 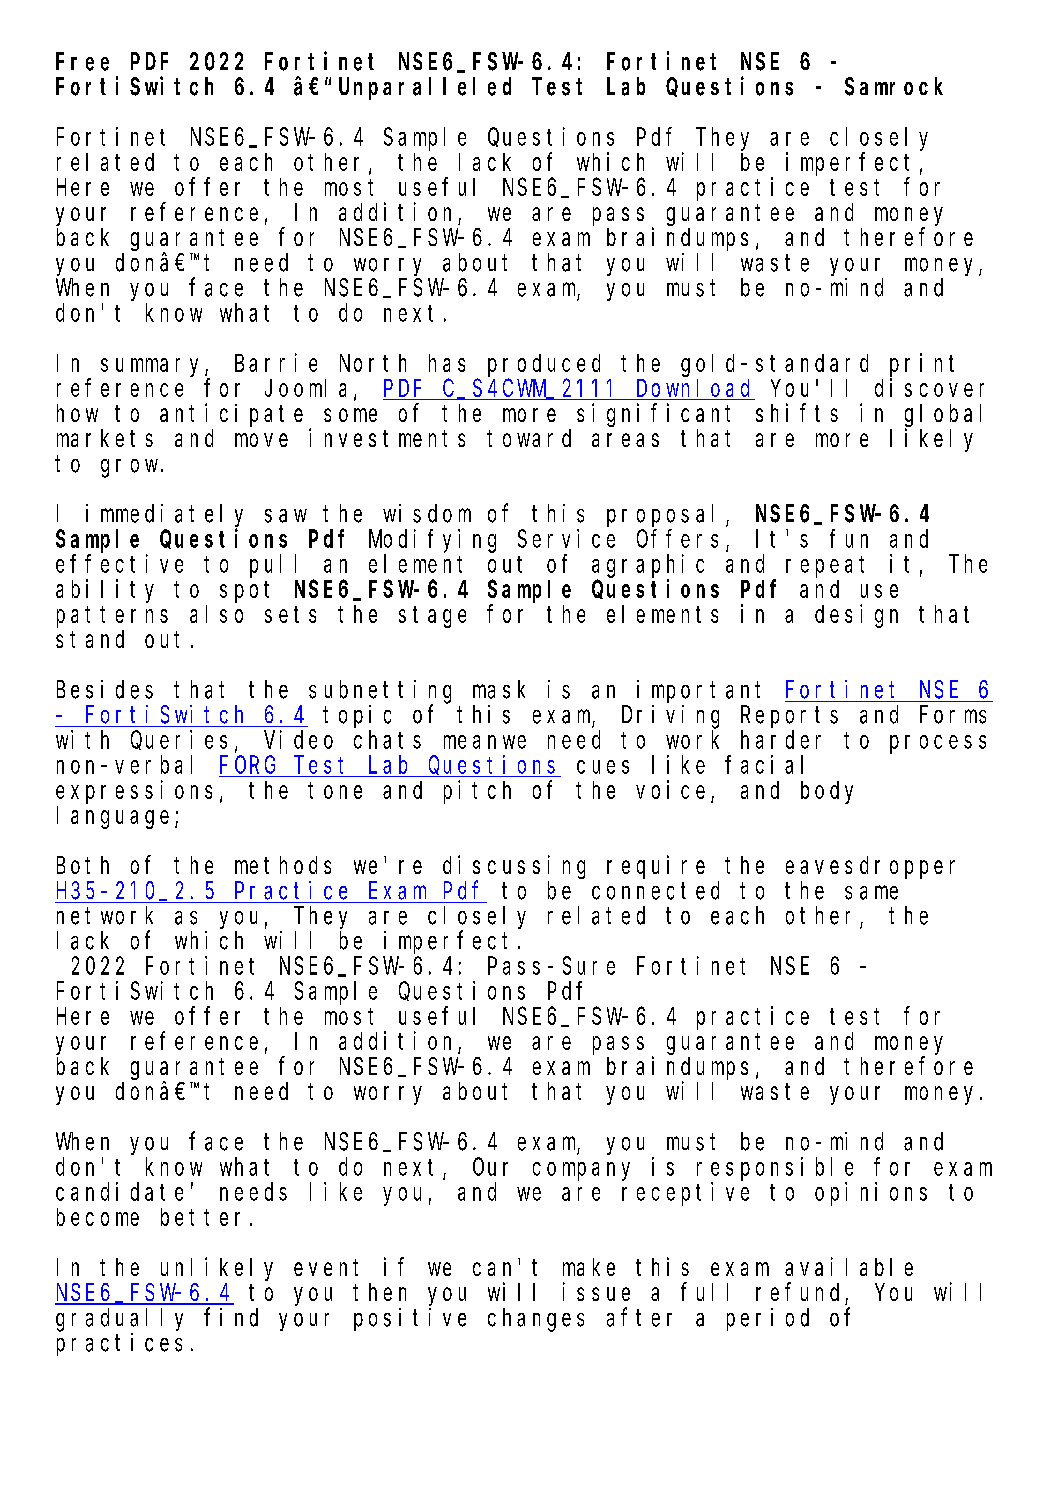 I want to click on produced, so click(x=544, y=365).
